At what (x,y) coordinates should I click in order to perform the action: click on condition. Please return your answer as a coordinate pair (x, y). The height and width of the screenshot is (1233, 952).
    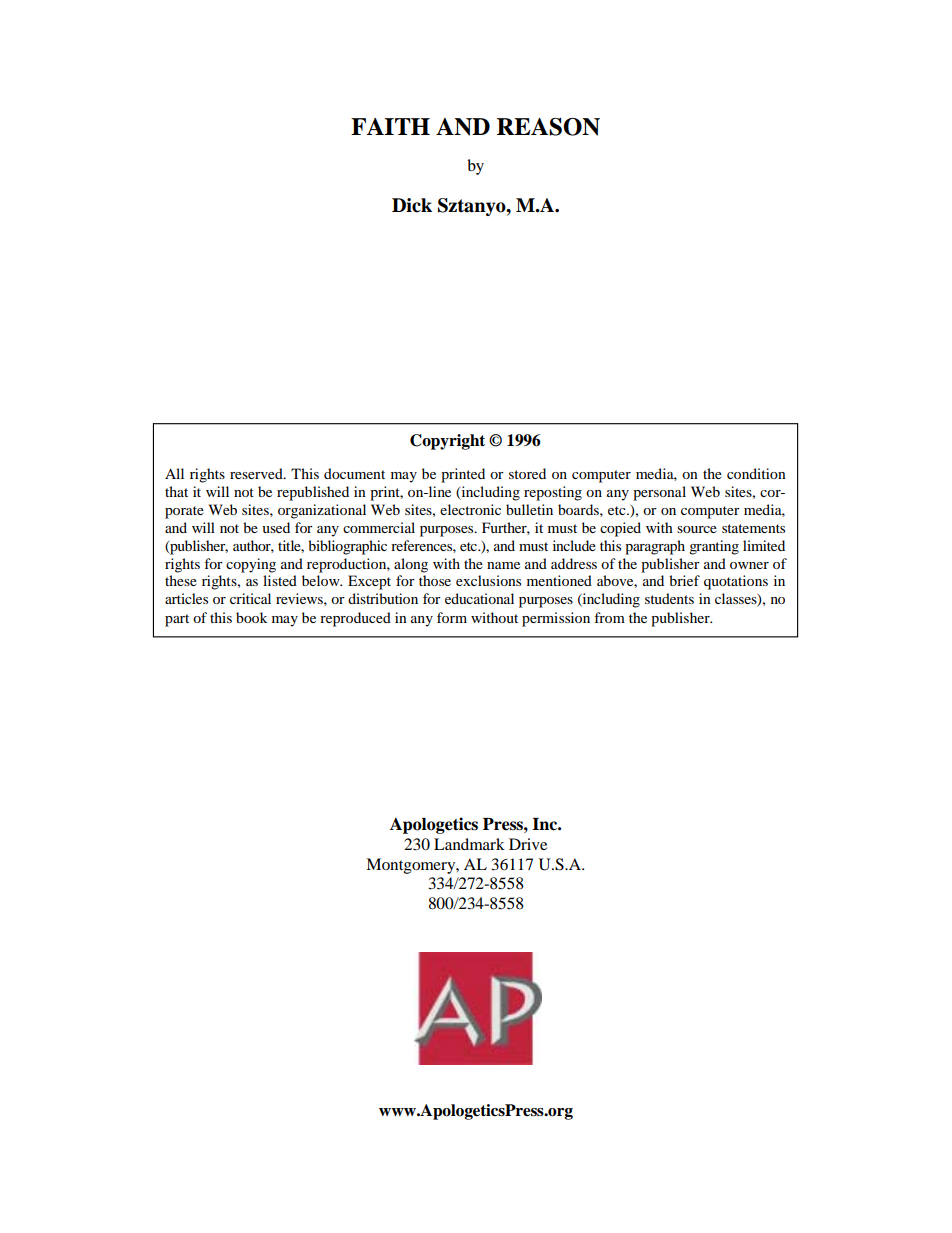
    Looking at the image, I should click on (756, 473).
